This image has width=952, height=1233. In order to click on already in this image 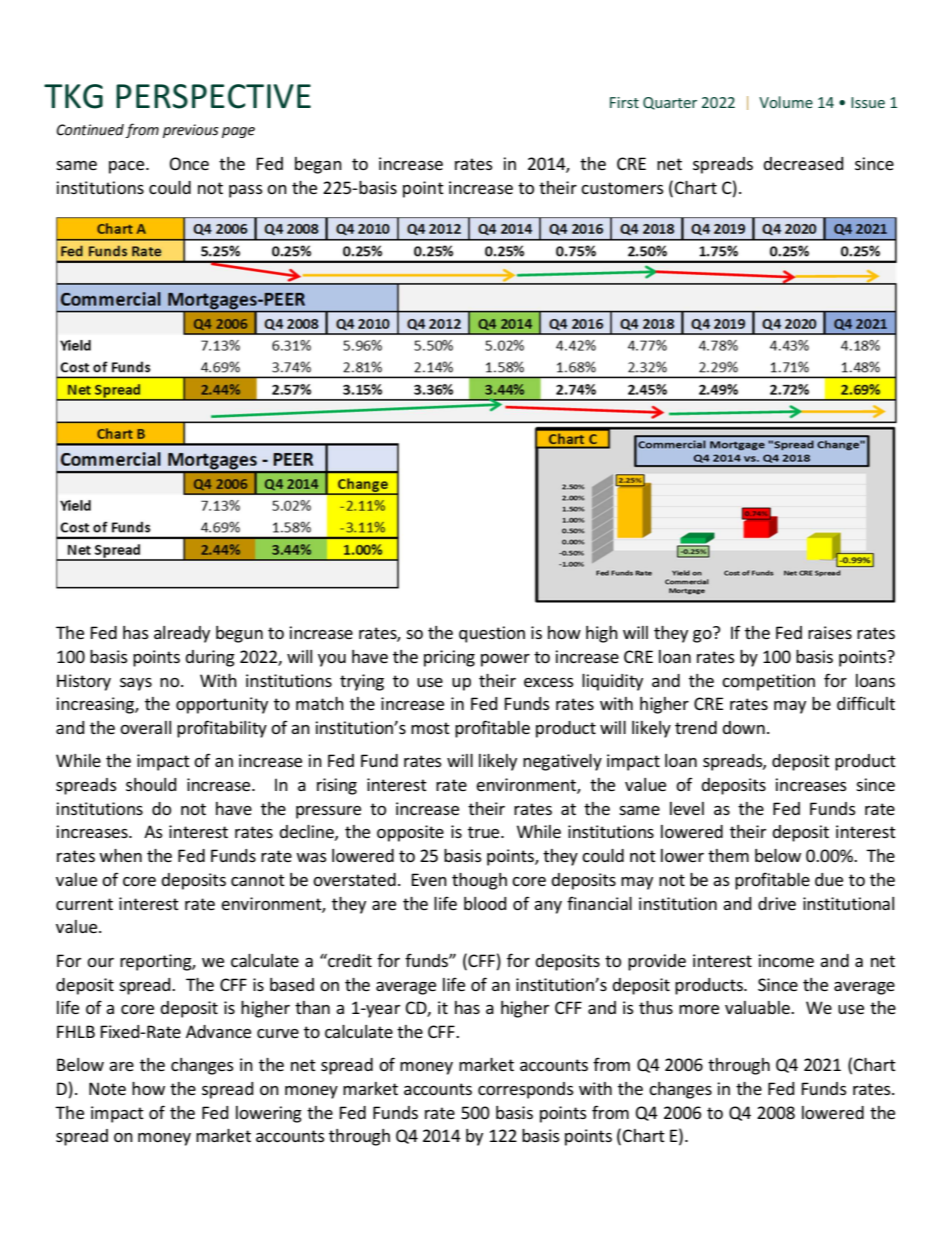, I will do `click(182, 634)`.
